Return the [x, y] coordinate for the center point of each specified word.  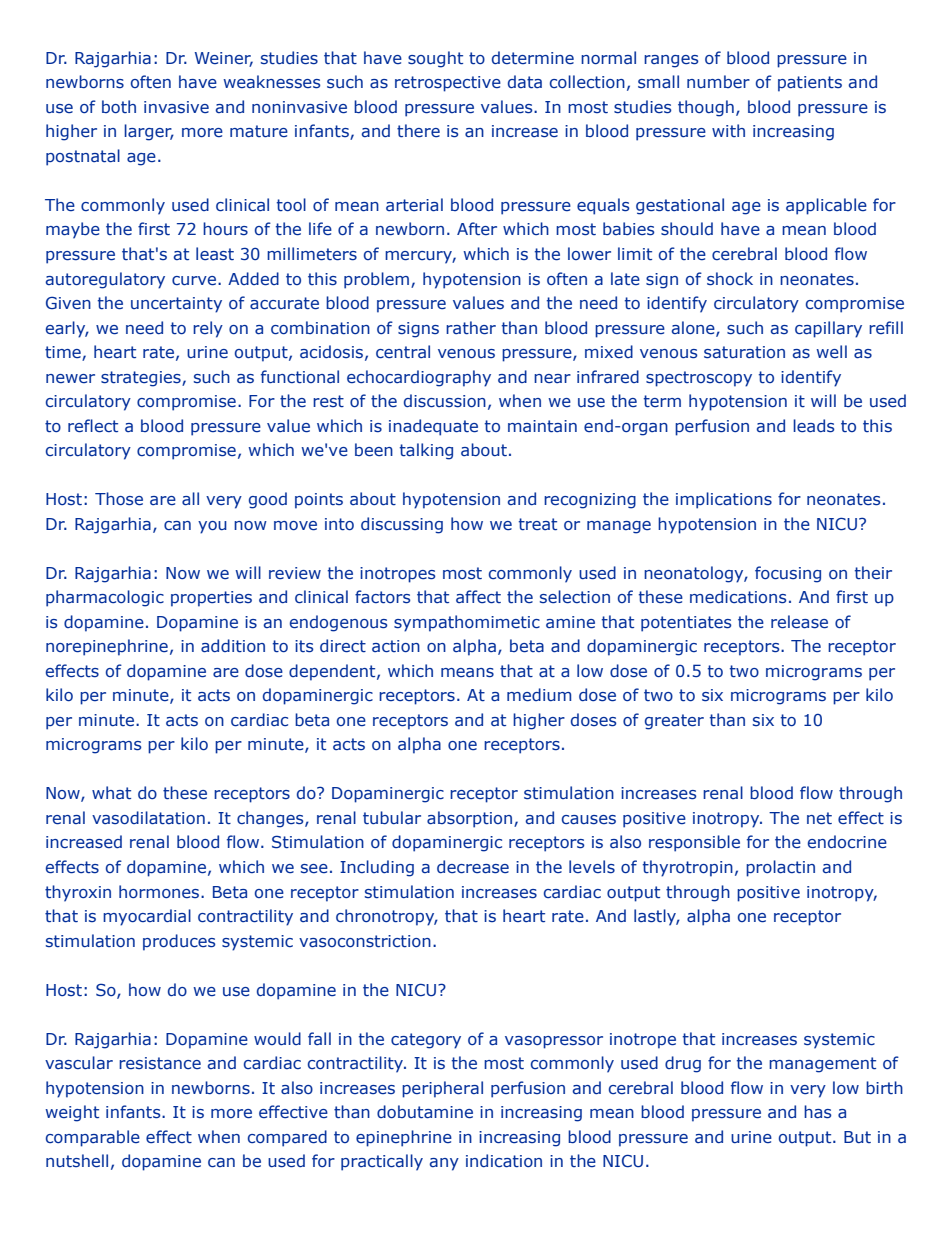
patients [810, 84]
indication [504, 1161]
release [799, 622]
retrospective [448, 84]
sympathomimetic [467, 623]
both [119, 106]
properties [211, 599]
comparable [93, 1138]
